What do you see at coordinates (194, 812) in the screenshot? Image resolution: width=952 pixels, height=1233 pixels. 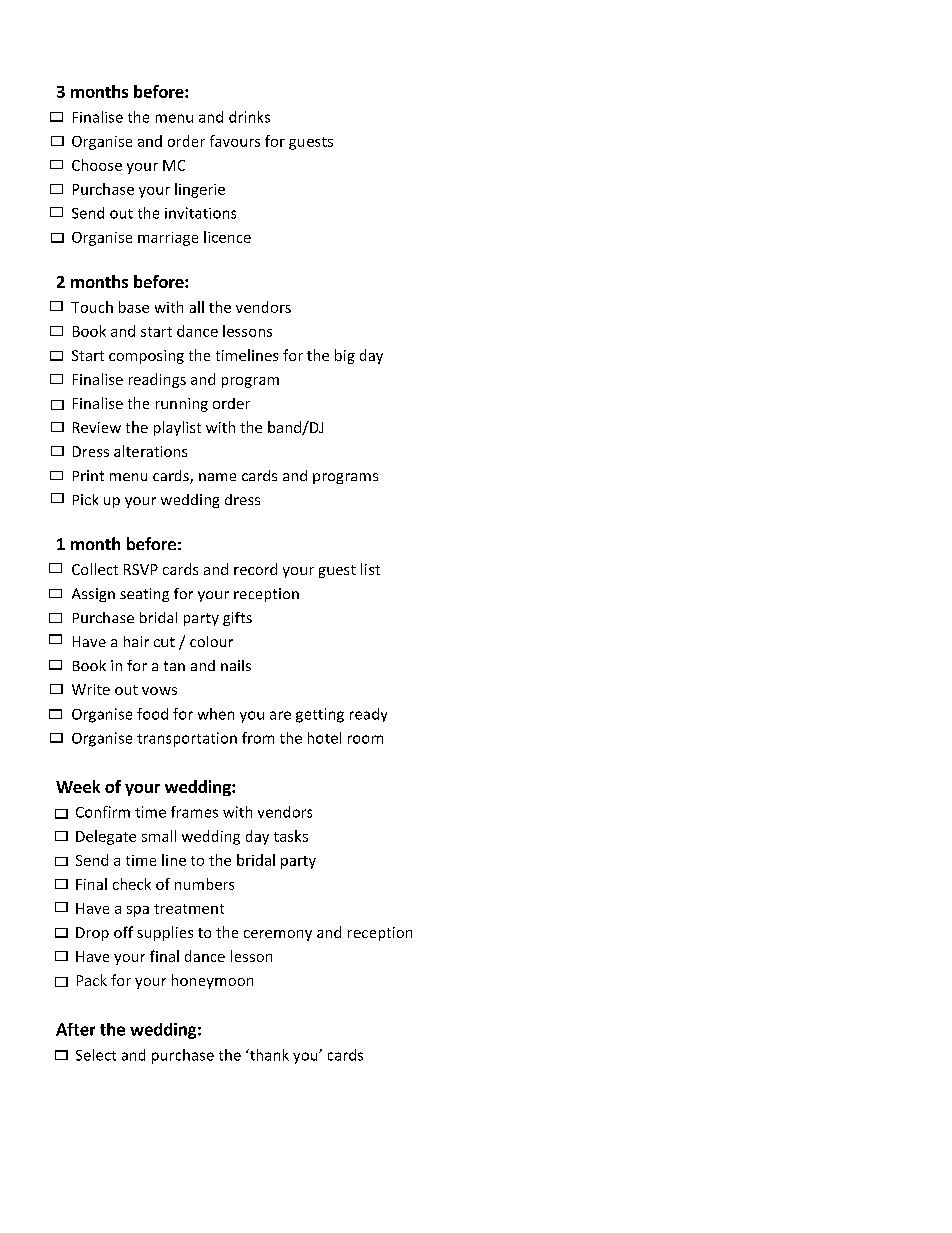 I see `frames` at bounding box center [194, 812].
